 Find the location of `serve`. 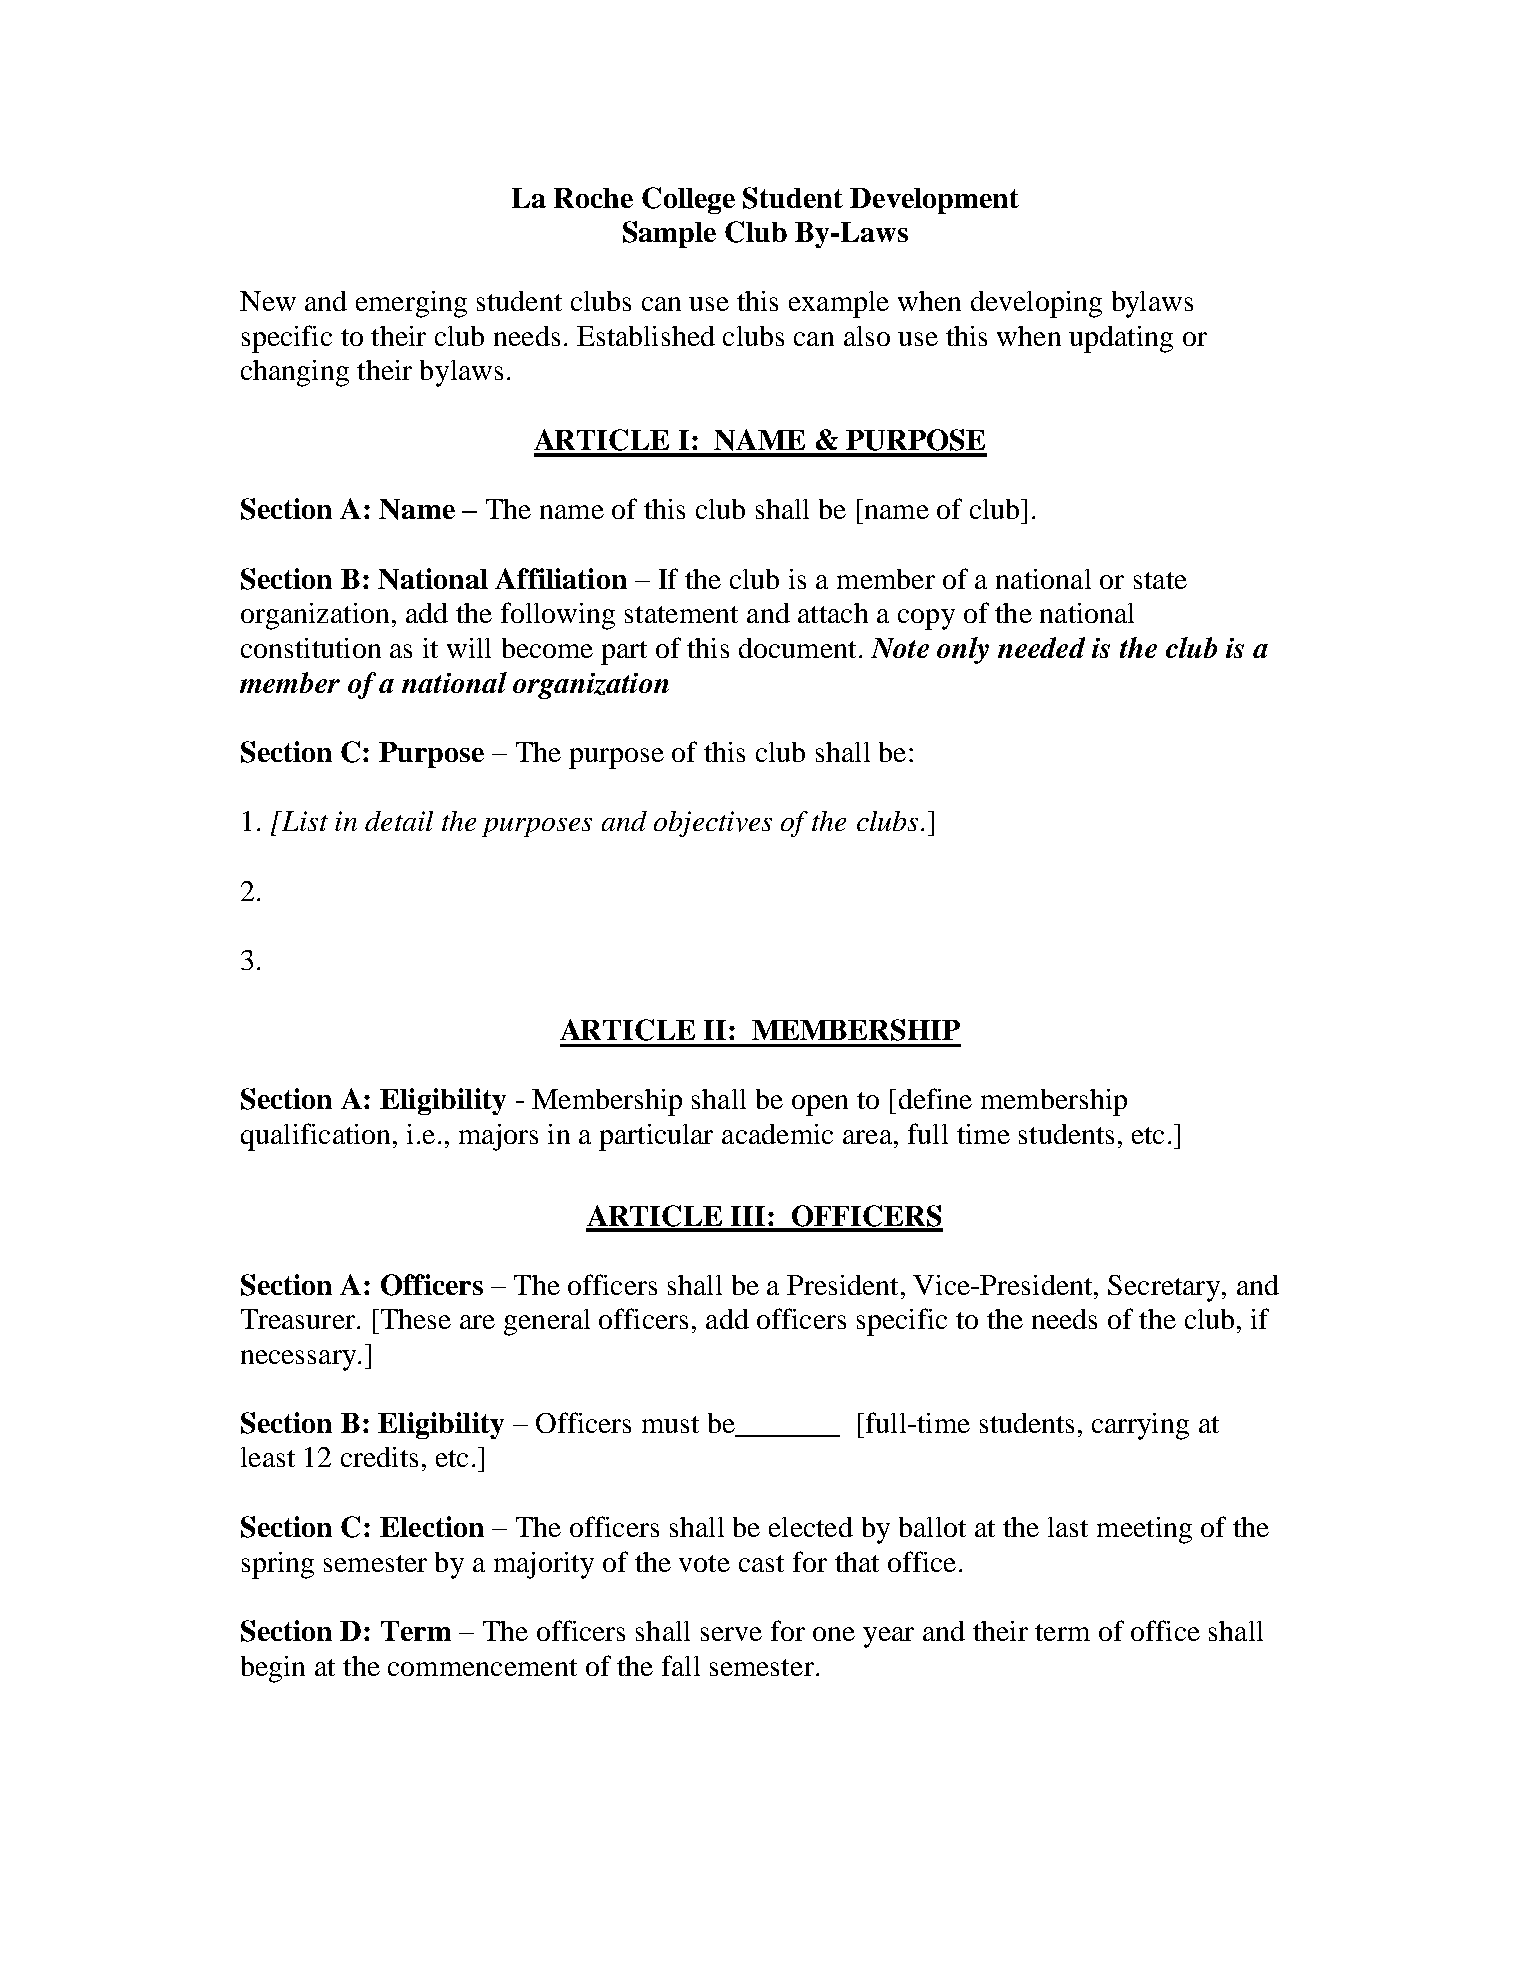

serve is located at coordinates (731, 1634).
